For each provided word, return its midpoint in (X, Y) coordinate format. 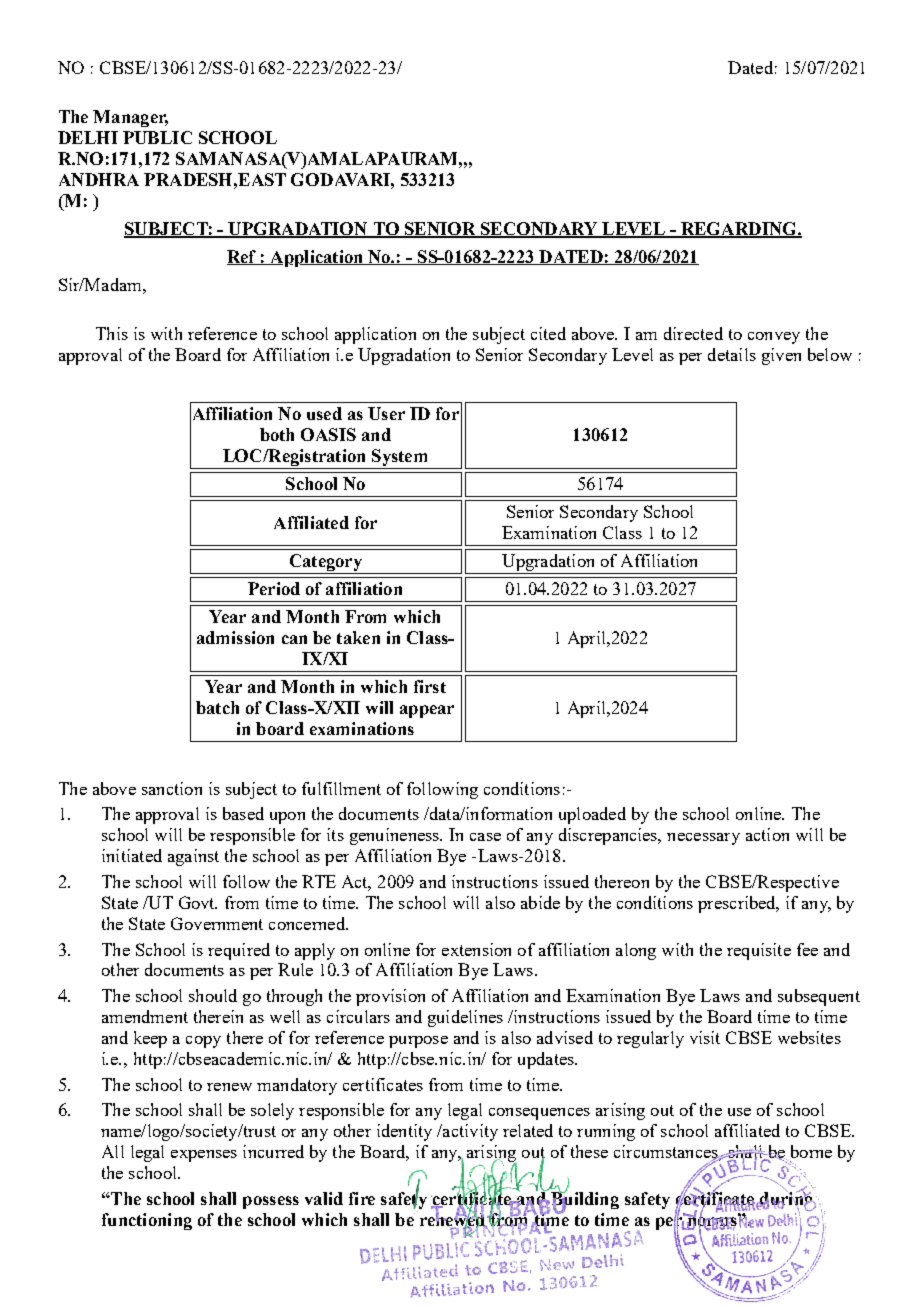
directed (693, 333)
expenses (204, 1156)
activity (469, 1132)
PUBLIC (157, 137)
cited (548, 333)
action (767, 834)
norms (712, 1222)
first (430, 686)
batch (217, 707)
